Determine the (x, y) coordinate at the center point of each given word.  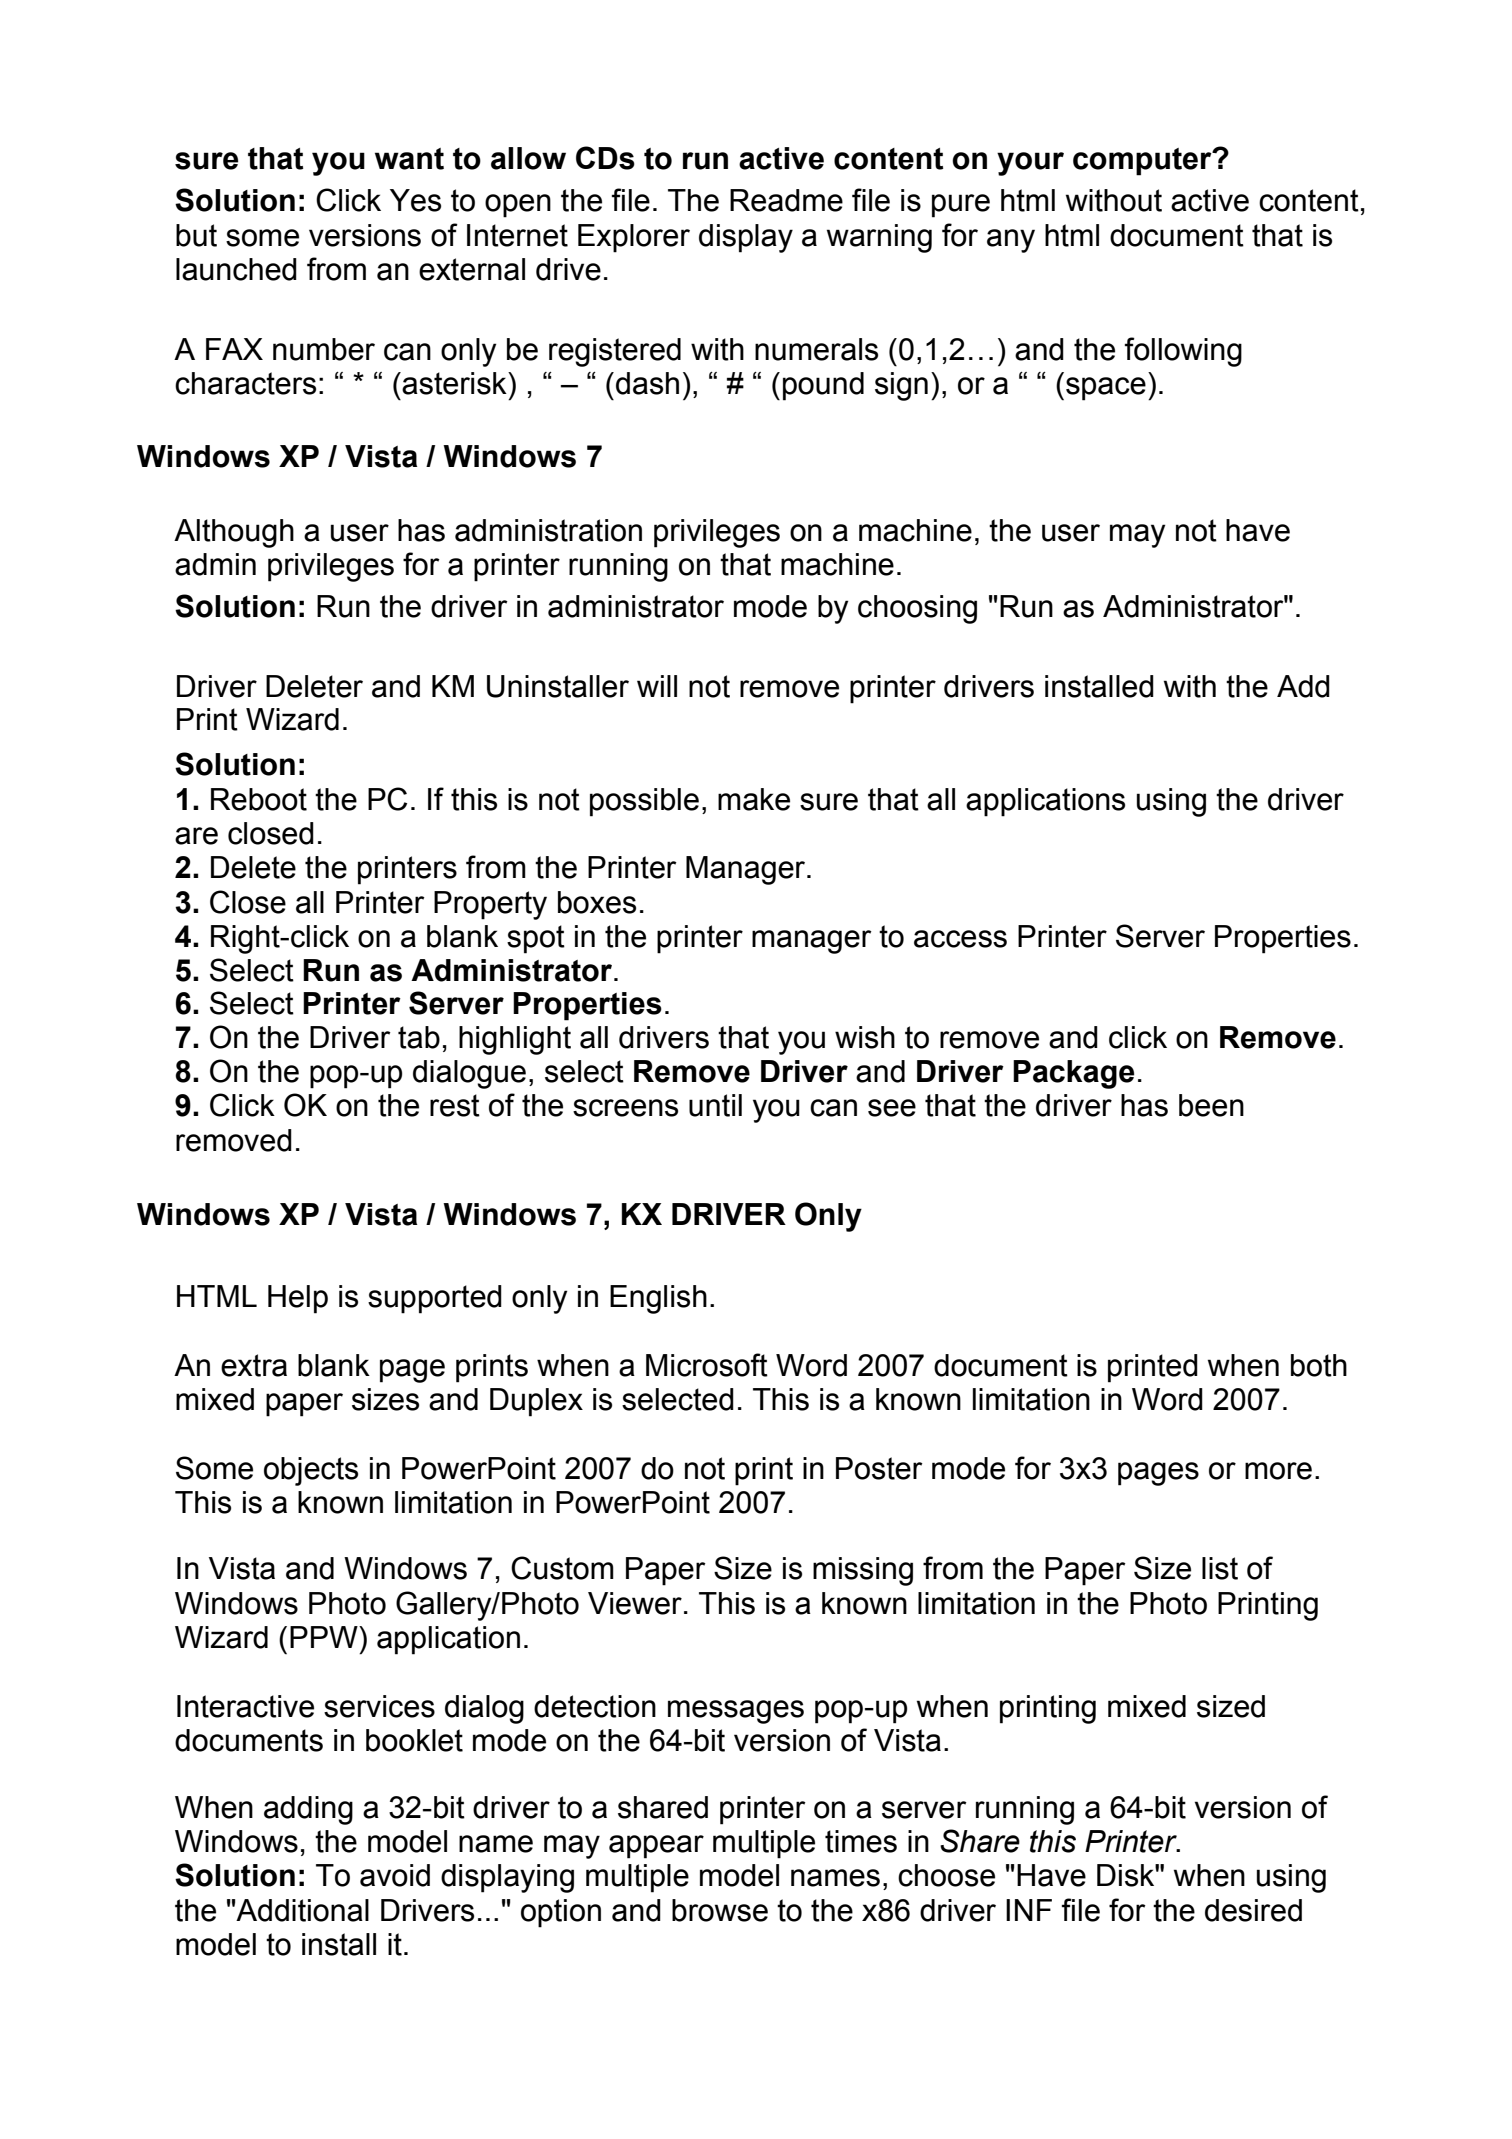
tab (419, 1037)
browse (720, 1910)
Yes (415, 200)
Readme (786, 200)
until (715, 1105)
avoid (395, 1875)
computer (1143, 162)
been (1211, 1105)
